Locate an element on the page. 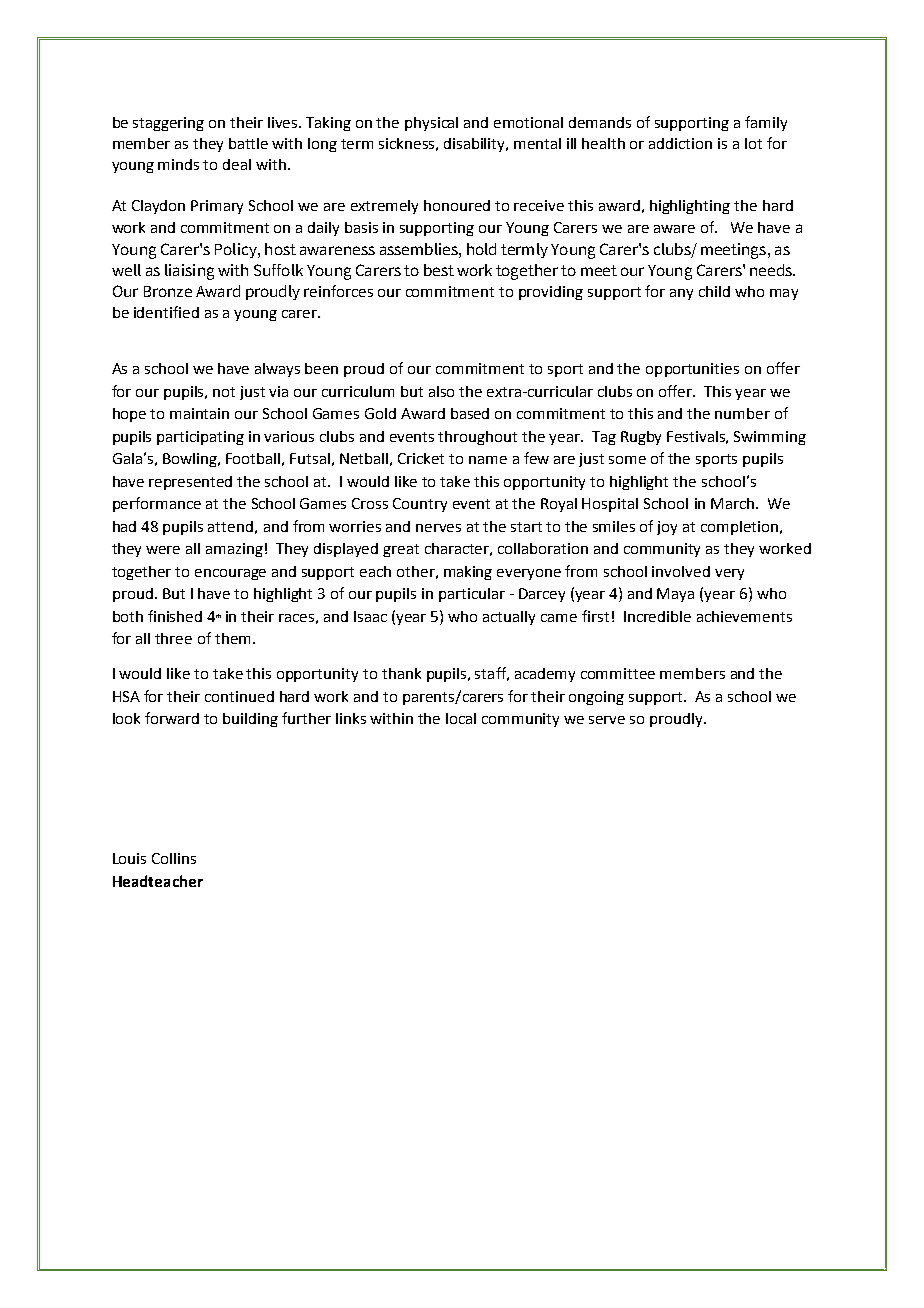  Maya is located at coordinates (675, 595).
